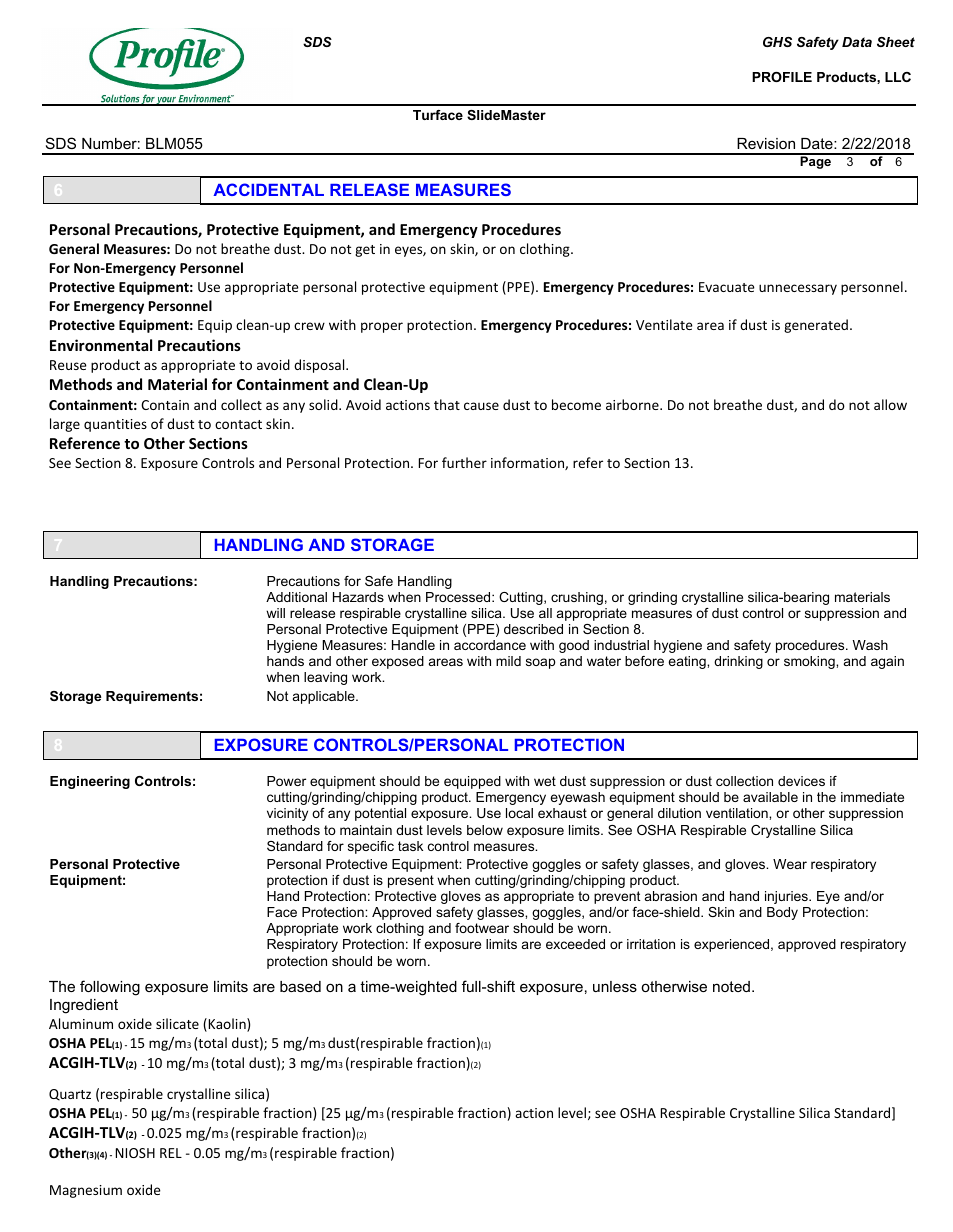 The image size is (953, 1232). I want to click on accordance, so click(490, 645).
